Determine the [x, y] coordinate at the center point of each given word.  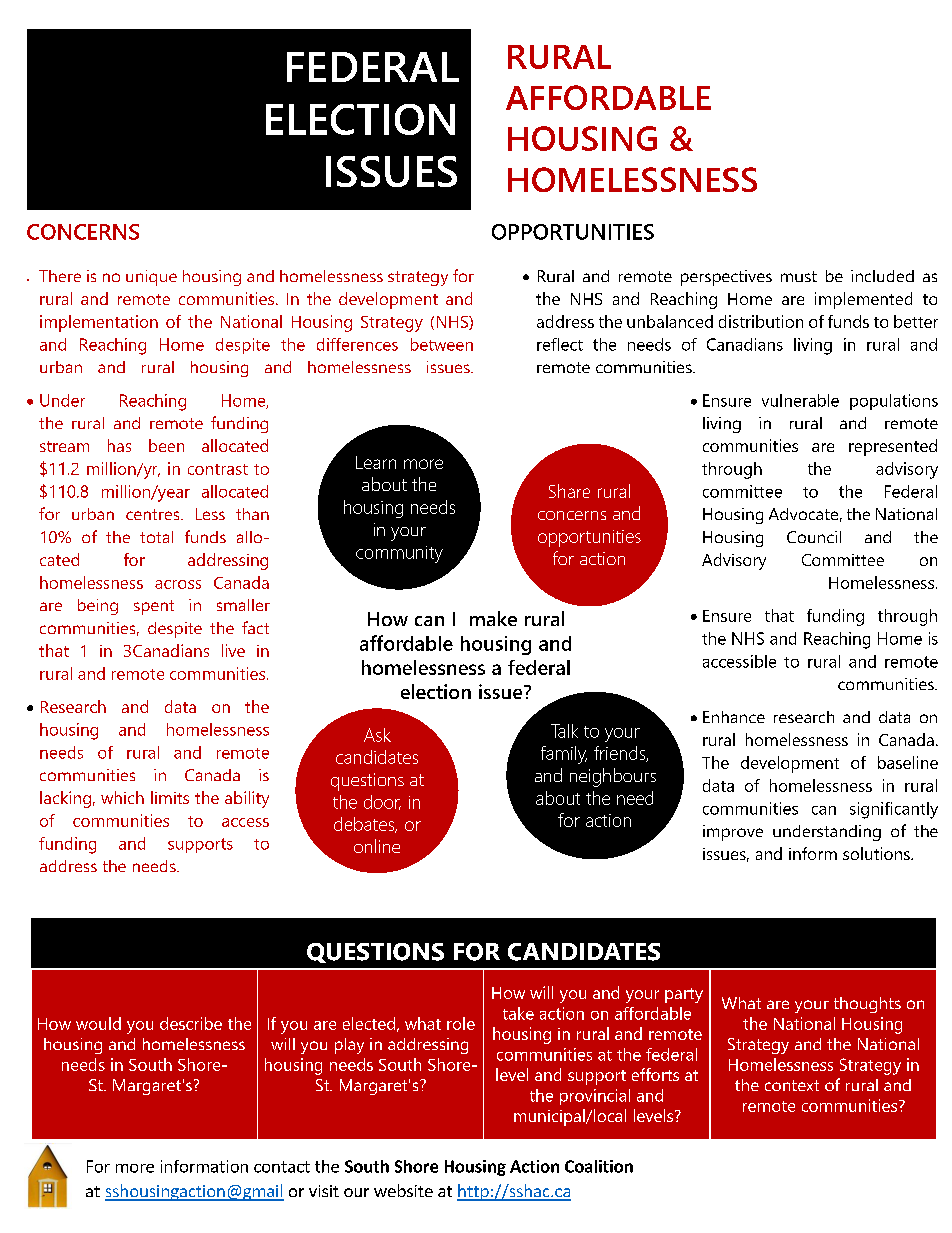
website [403, 1190]
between [442, 344]
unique [151, 278]
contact [282, 1167]
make [493, 618]
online [377, 846]
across [178, 584]
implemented [863, 300]
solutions [877, 853]
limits [170, 797]
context [792, 1085]
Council [814, 537]
